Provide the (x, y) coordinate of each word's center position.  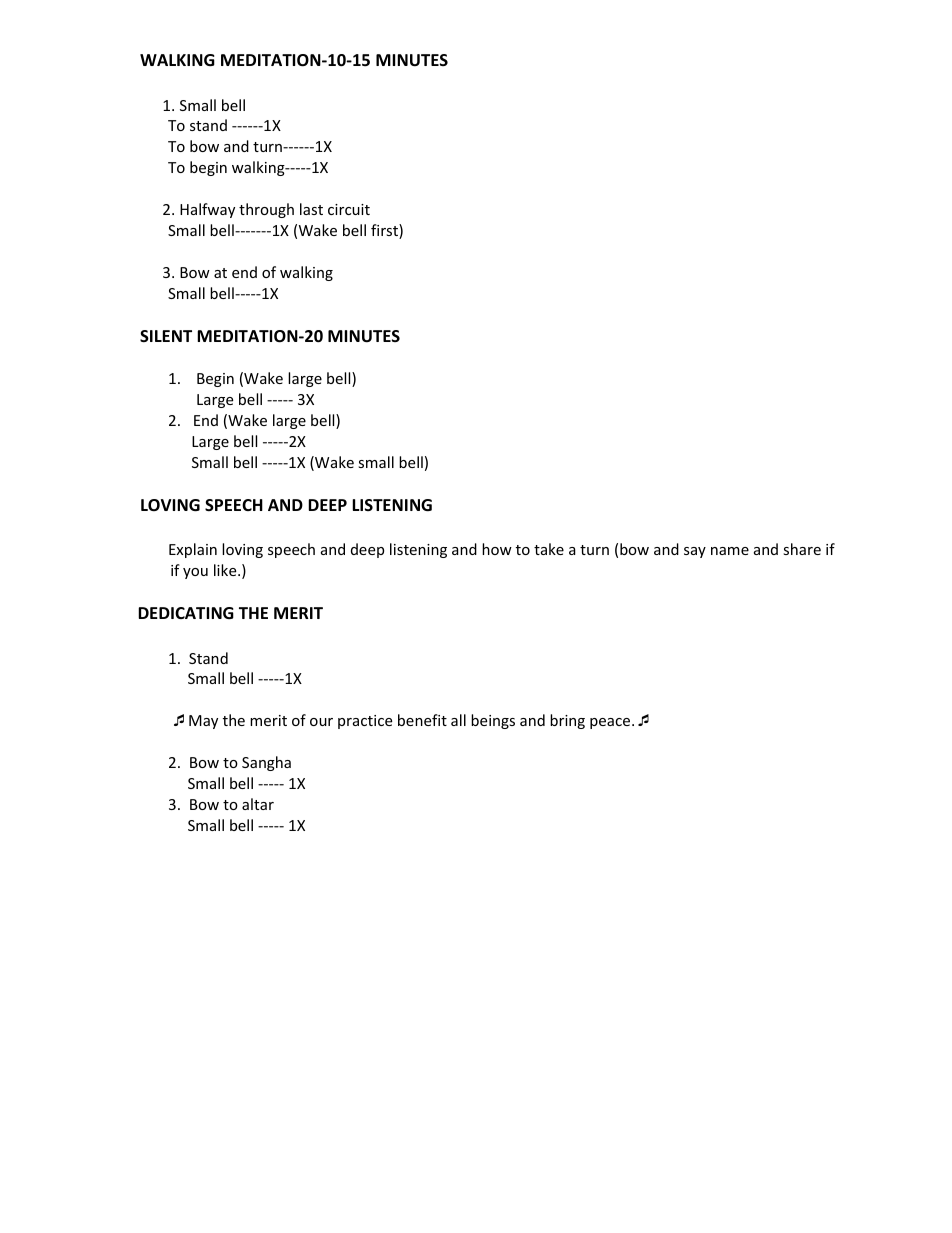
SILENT (166, 336)
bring (567, 721)
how (497, 549)
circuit (349, 209)
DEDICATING (186, 613)
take (549, 549)
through (266, 210)
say (695, 552)
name (730, 551)
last (311, 209)
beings (493, 721)
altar (258, 804)
